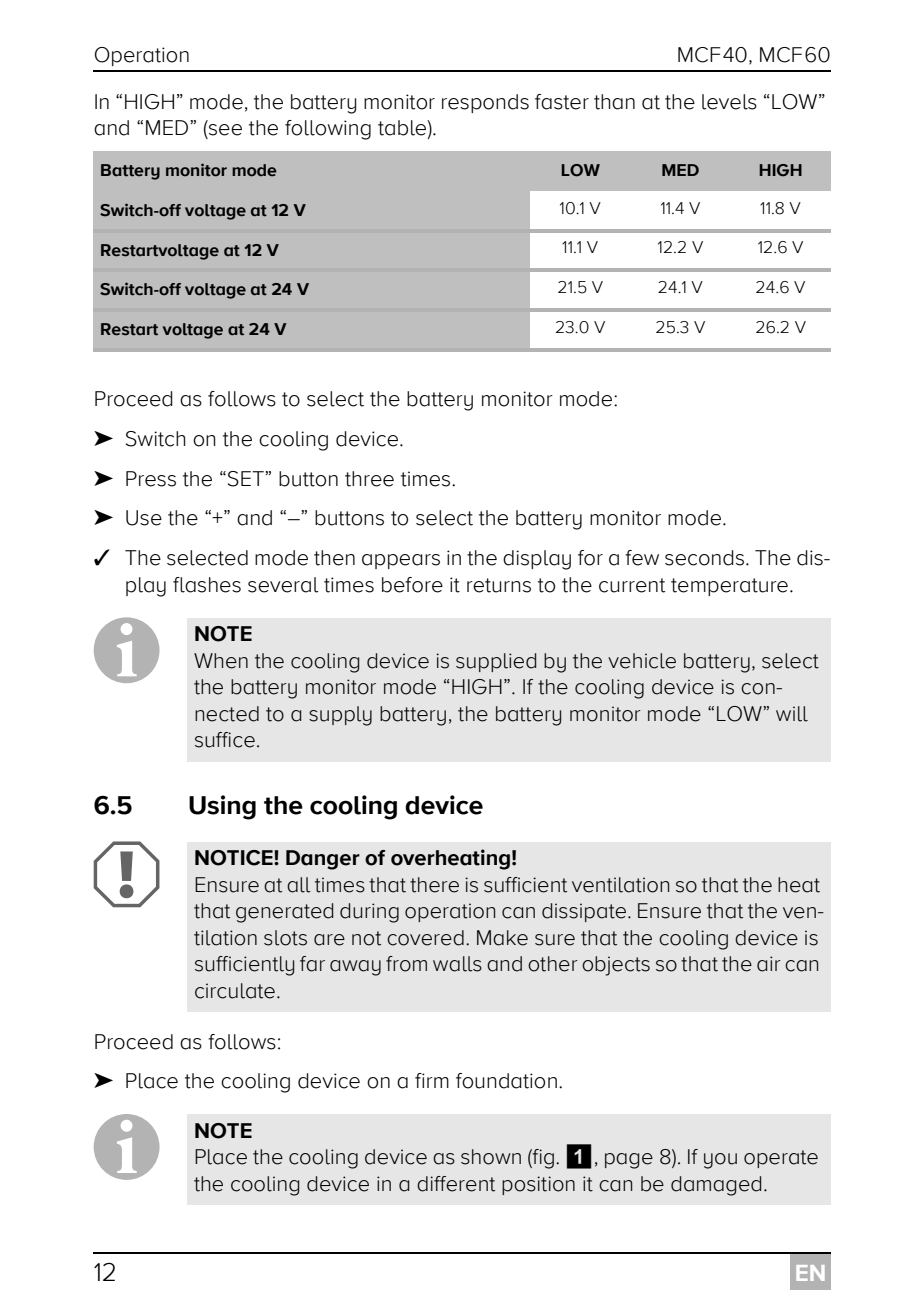 The image size is (924, 1313). Describe the element at coordinates (496, 662) in the screenshot. I see `supplied` at that location.
